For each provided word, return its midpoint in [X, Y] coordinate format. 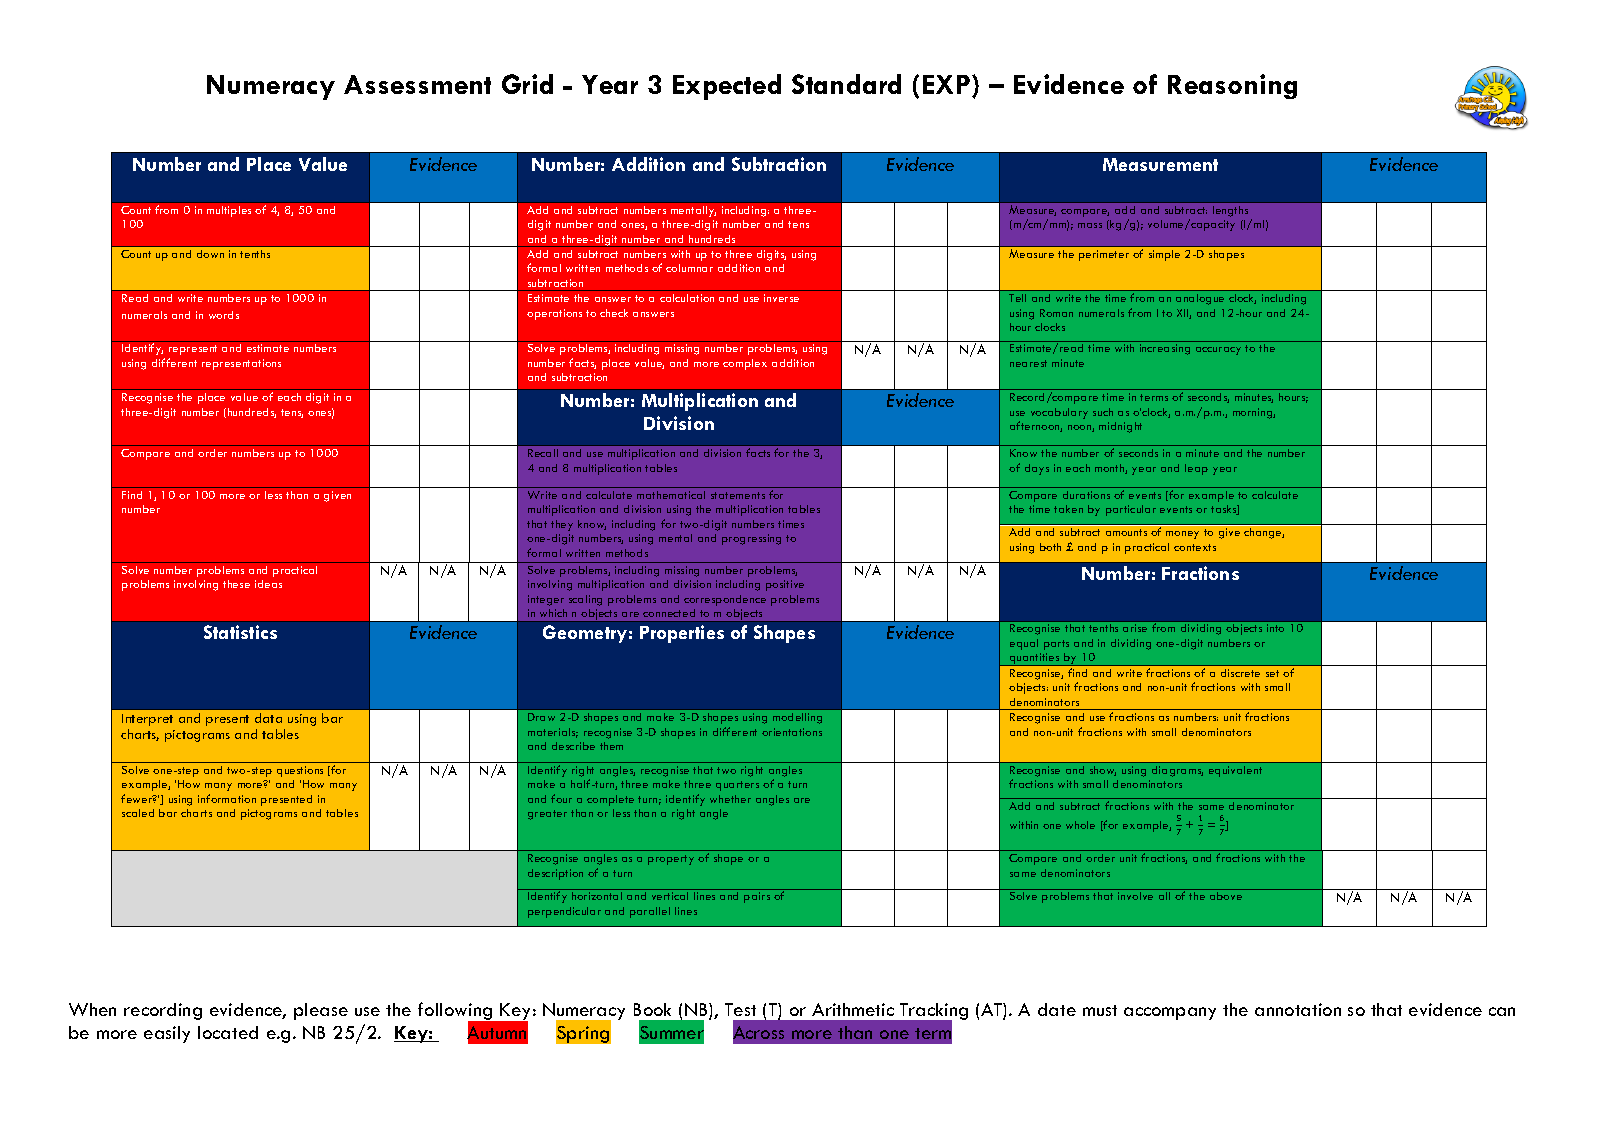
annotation [1298, 1009]
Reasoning [1232, 86]
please [321, 1011]
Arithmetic [853, 1009]
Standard [846, 84]
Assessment [417, 84]
